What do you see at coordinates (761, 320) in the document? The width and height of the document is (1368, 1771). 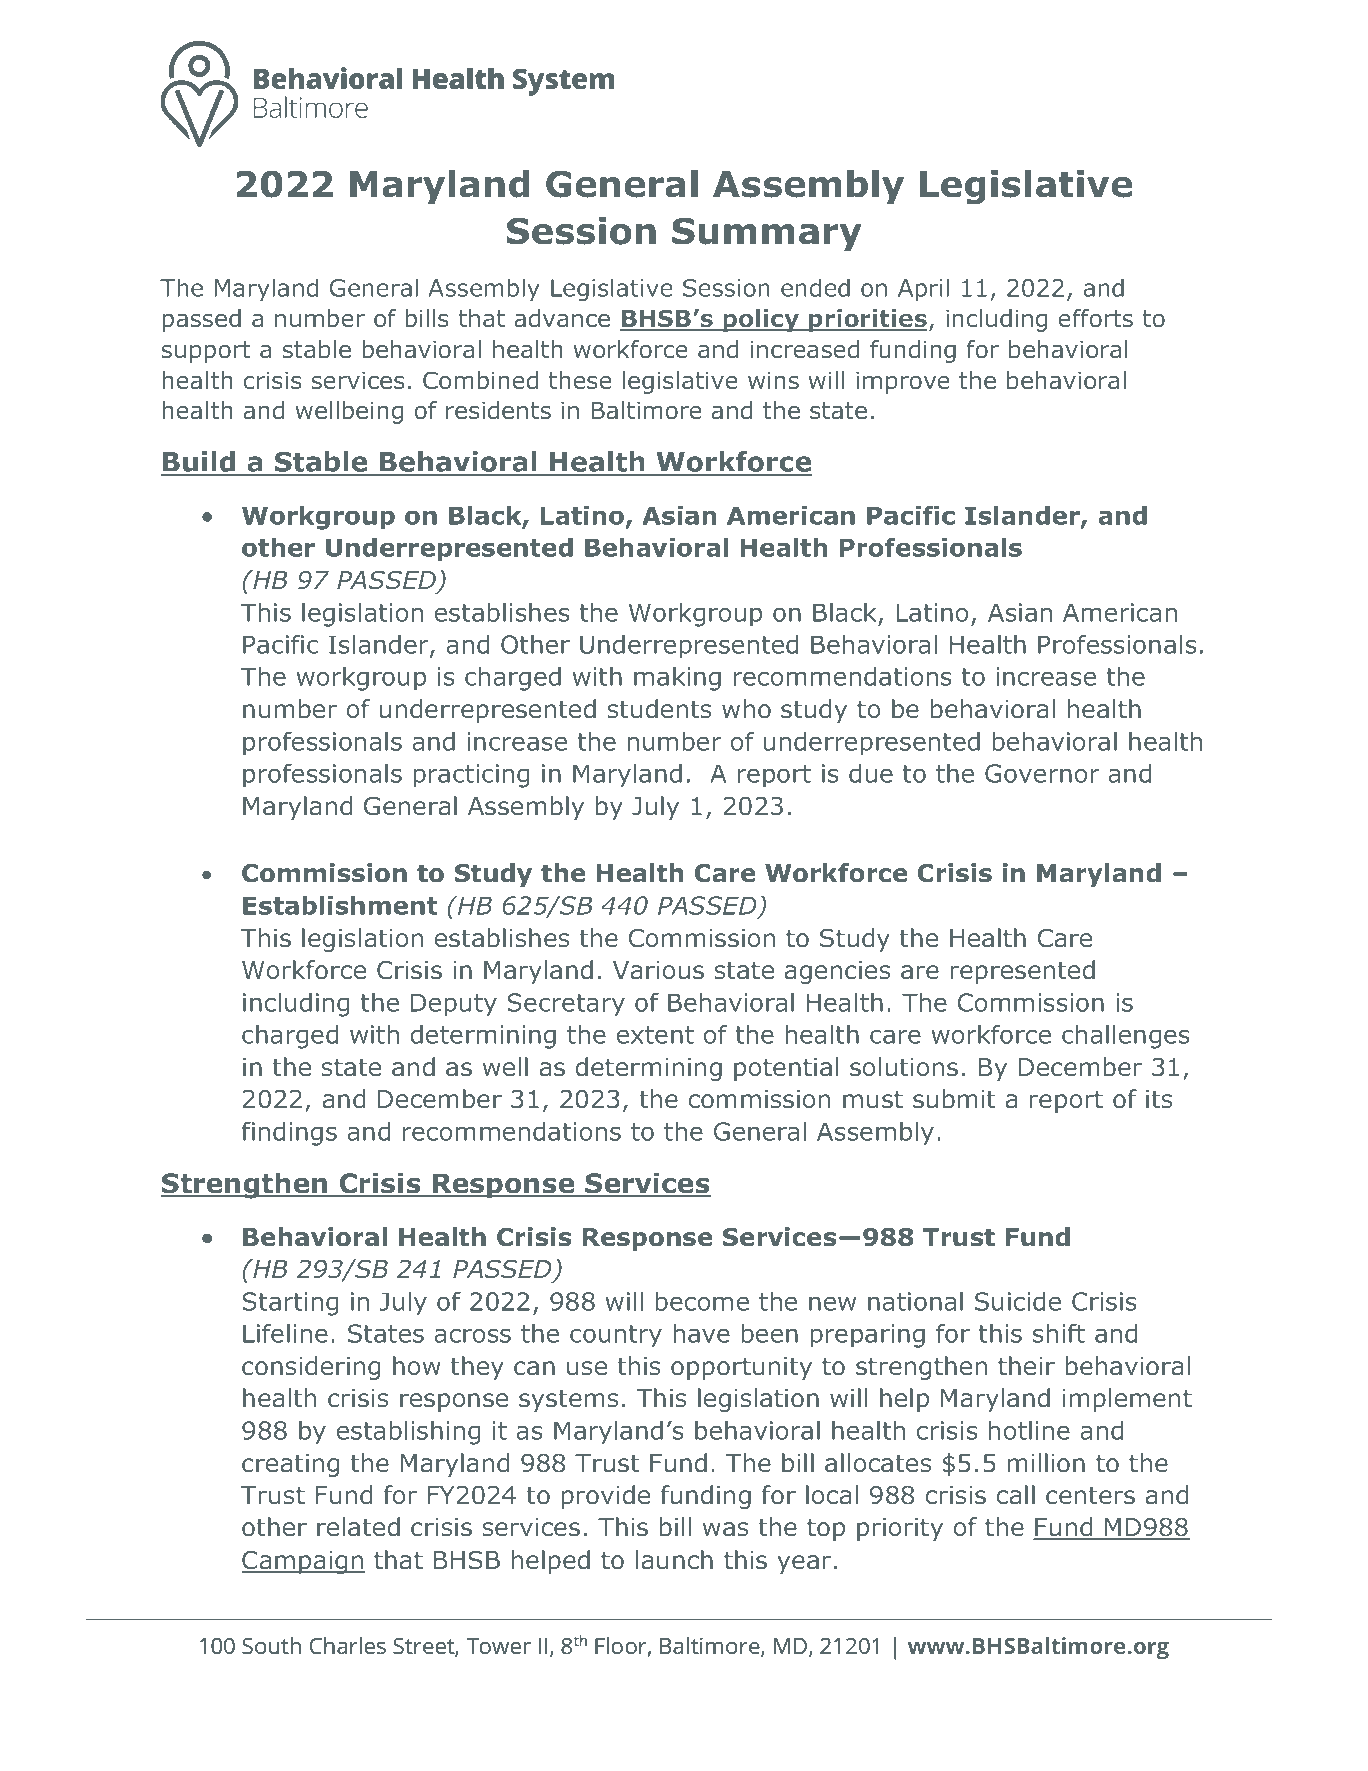 I see `policy` at bounding box center [761, 320].
